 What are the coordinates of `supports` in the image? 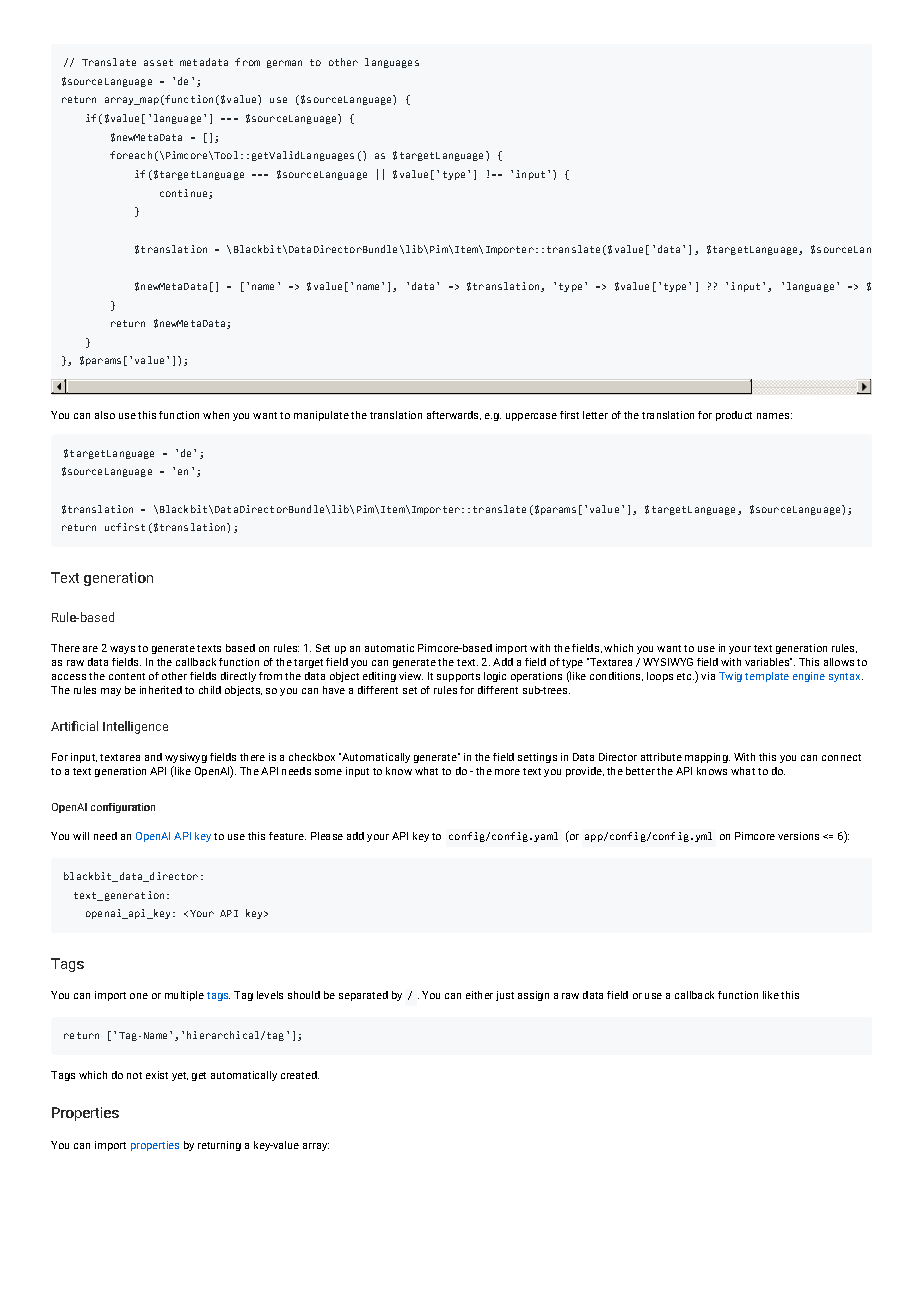 It's located at (458, 677).
